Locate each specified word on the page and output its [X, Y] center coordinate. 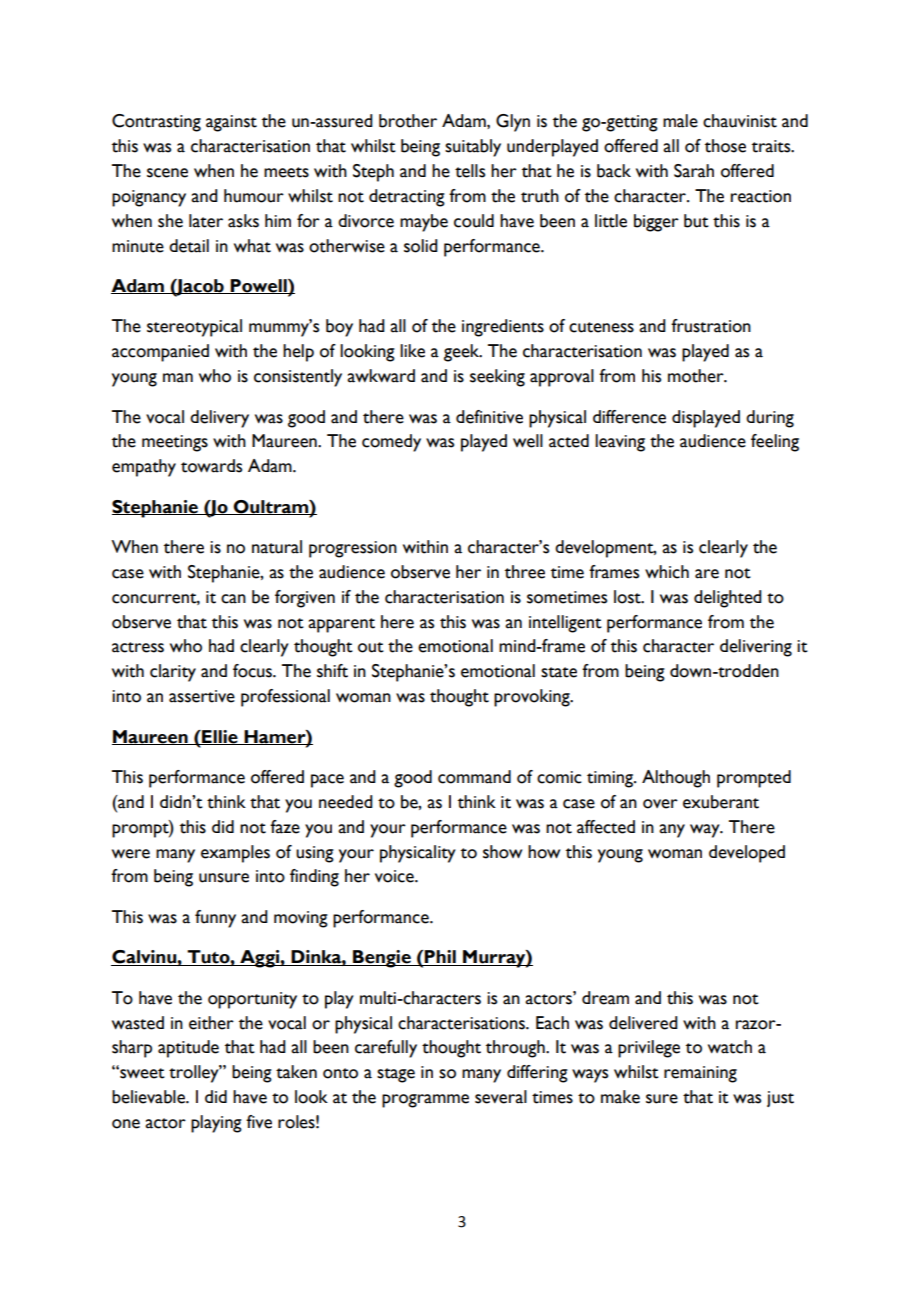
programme [425, 1101]
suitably [473, 148]
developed [747, 854]
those [725, 146]
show [502, 852]
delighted [728, 599]
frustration [711, 326]
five [259, 1122]
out [371, 647]
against [231, 123]
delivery [219, 419]
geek [463, 353]
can [233, 599]
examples [235, 854]
